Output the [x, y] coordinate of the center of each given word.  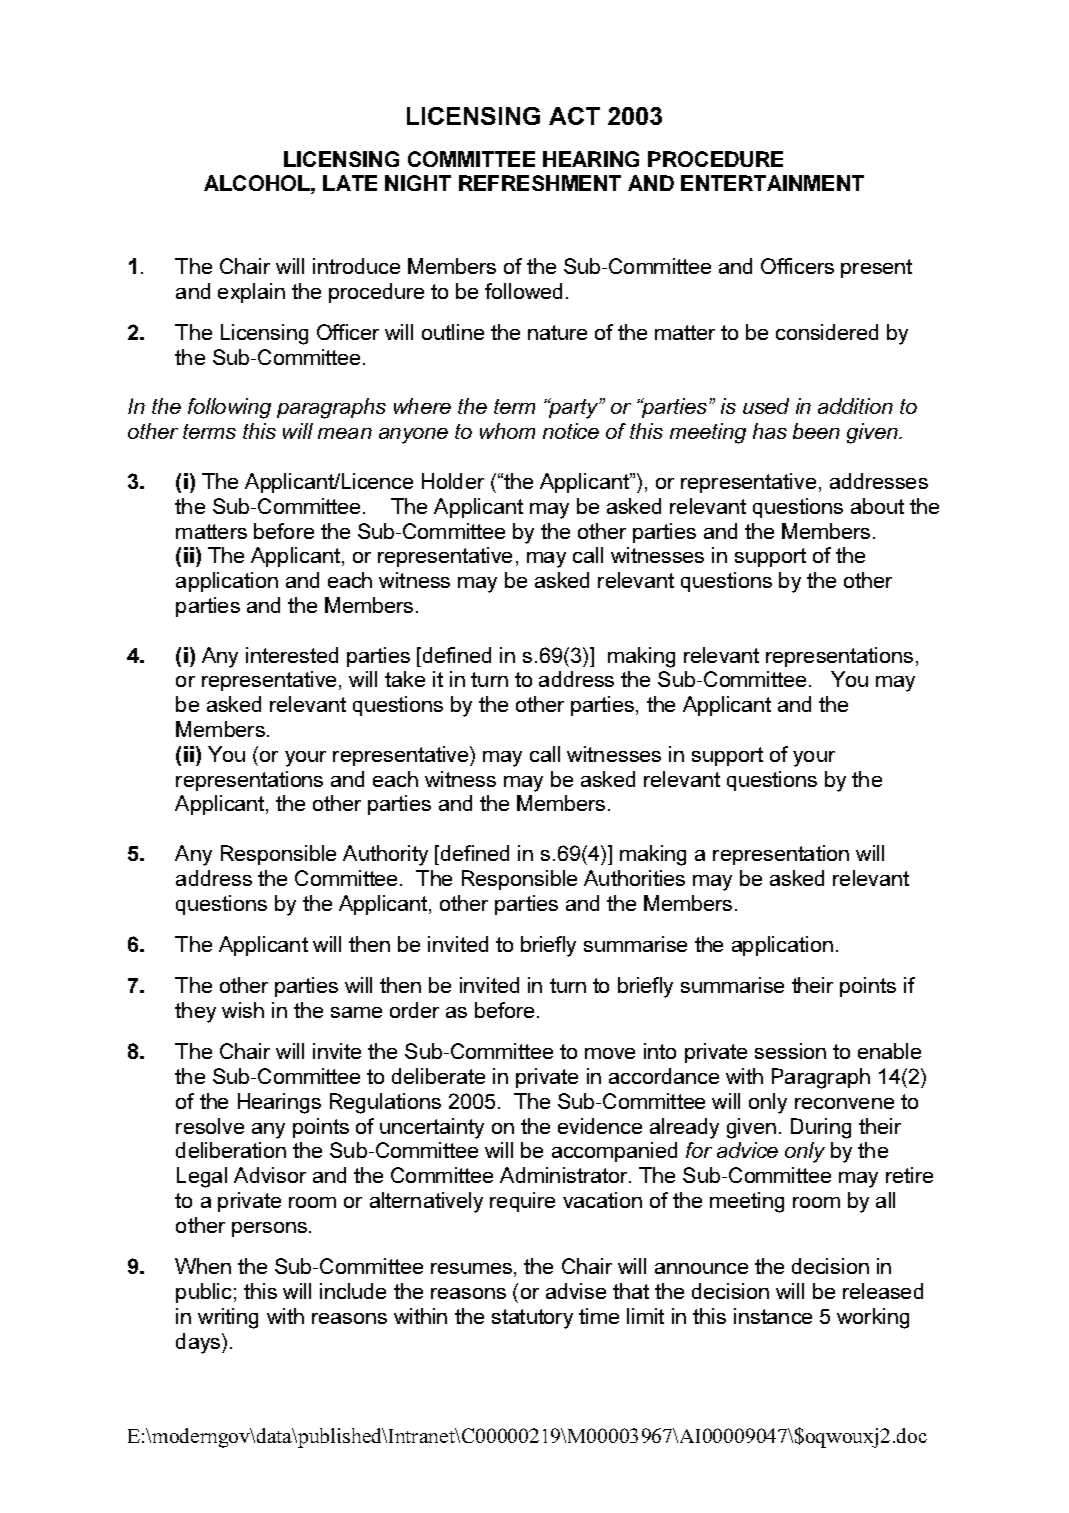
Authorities [634, 878]
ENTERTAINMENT [772, 183]
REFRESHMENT [540, 183]
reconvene [844, 1103]
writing [228, 1318]
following [229, 408]
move [610, 1053]
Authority [385, 855]
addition [855, 406]
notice [571, 431]
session [790, 1051]
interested [292, 655]
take [405, 679]
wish [243, 1010]
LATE [350, 183]
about [877, 506]
